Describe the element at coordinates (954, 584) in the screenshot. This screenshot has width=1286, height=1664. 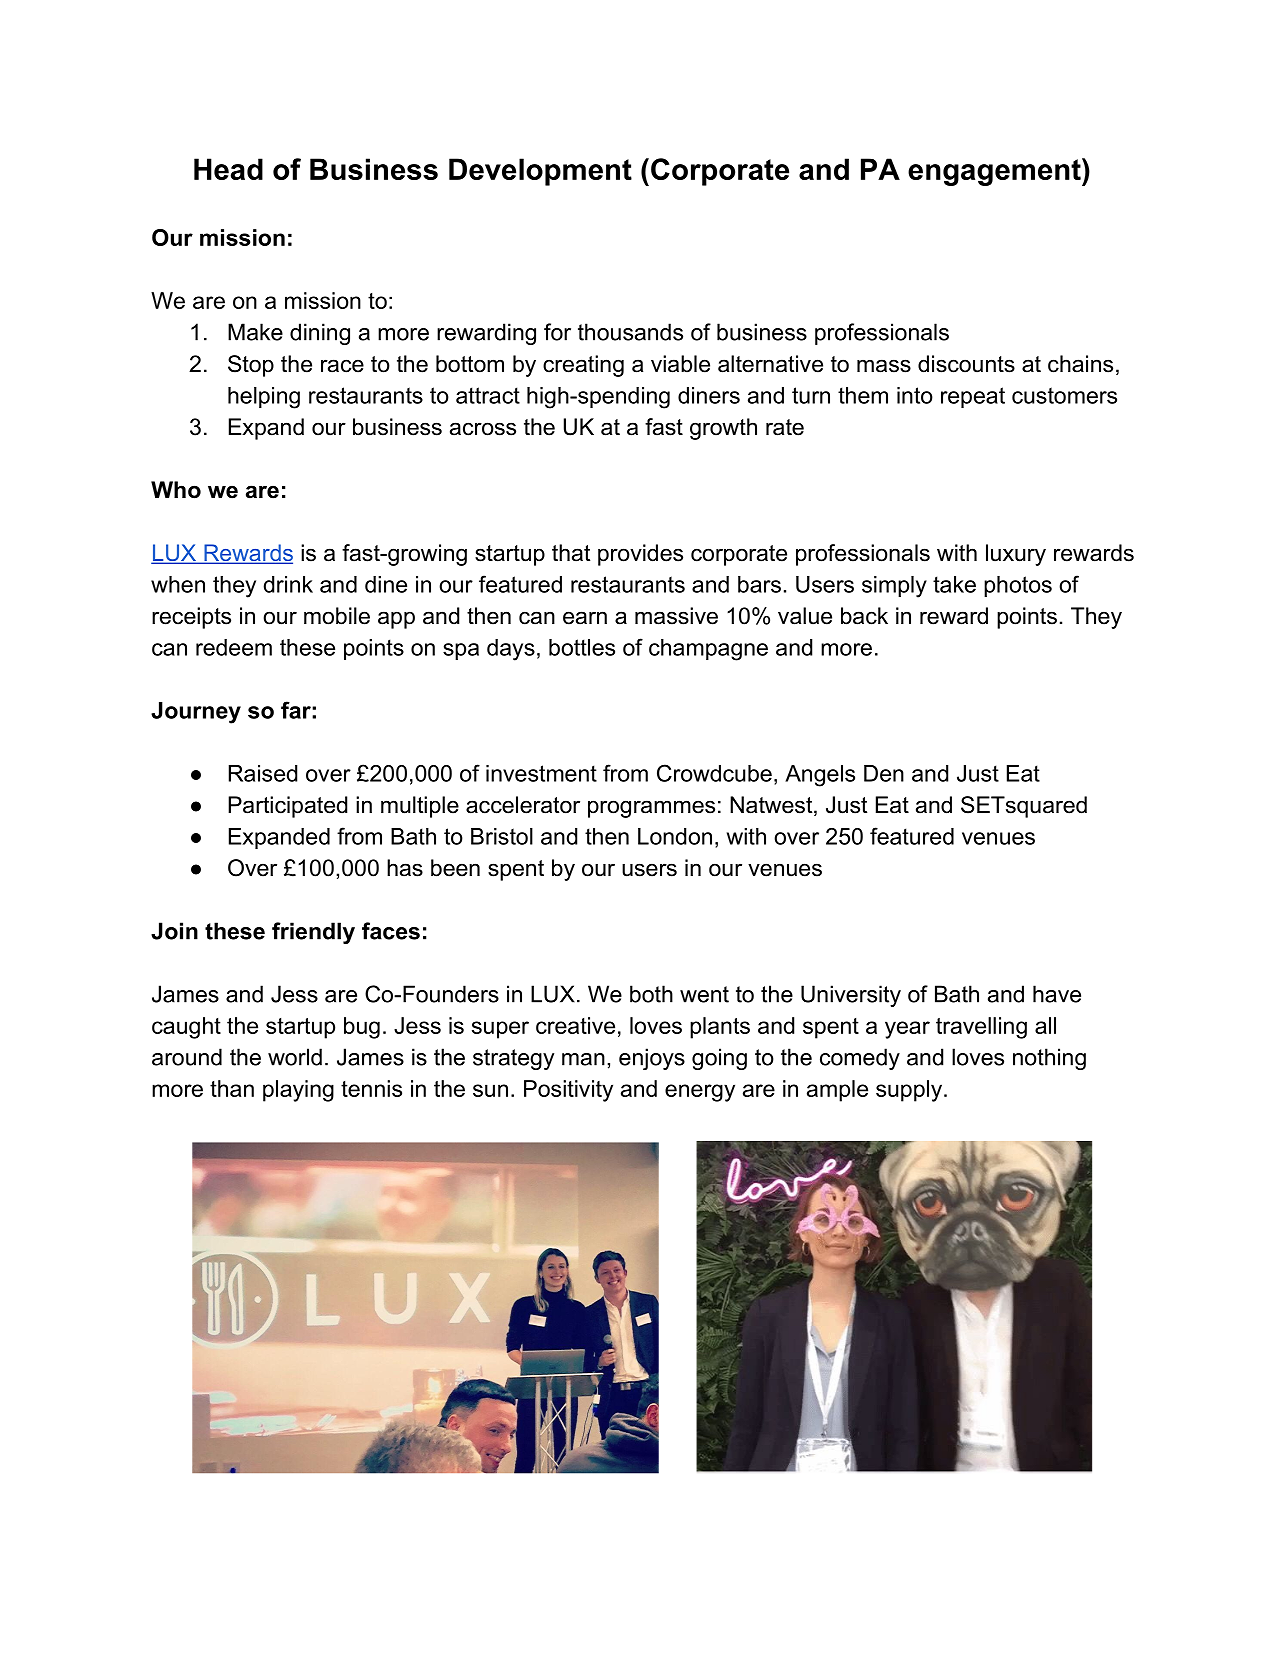
I see `take` at that location.
